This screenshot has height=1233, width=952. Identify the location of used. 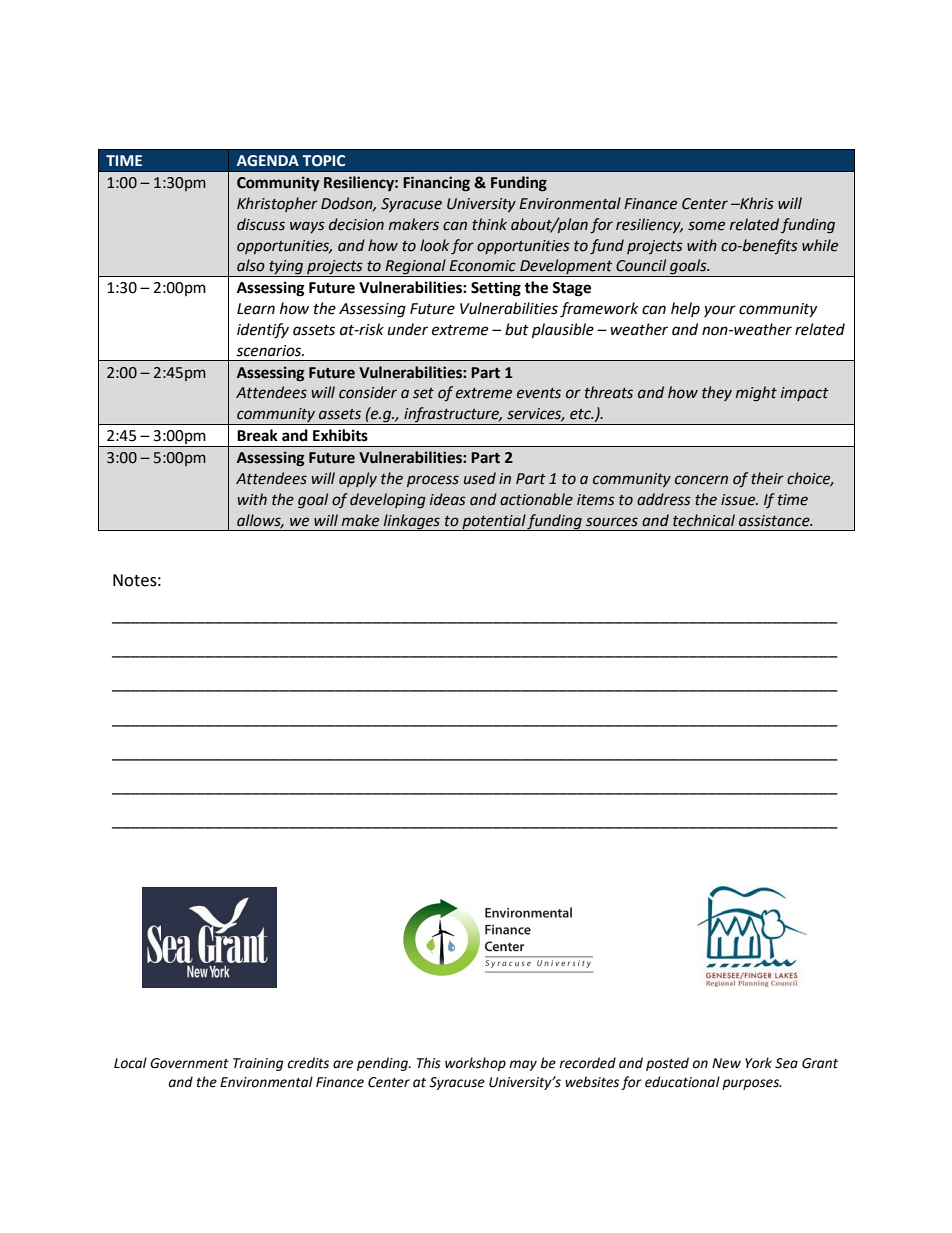
(480, 478).
